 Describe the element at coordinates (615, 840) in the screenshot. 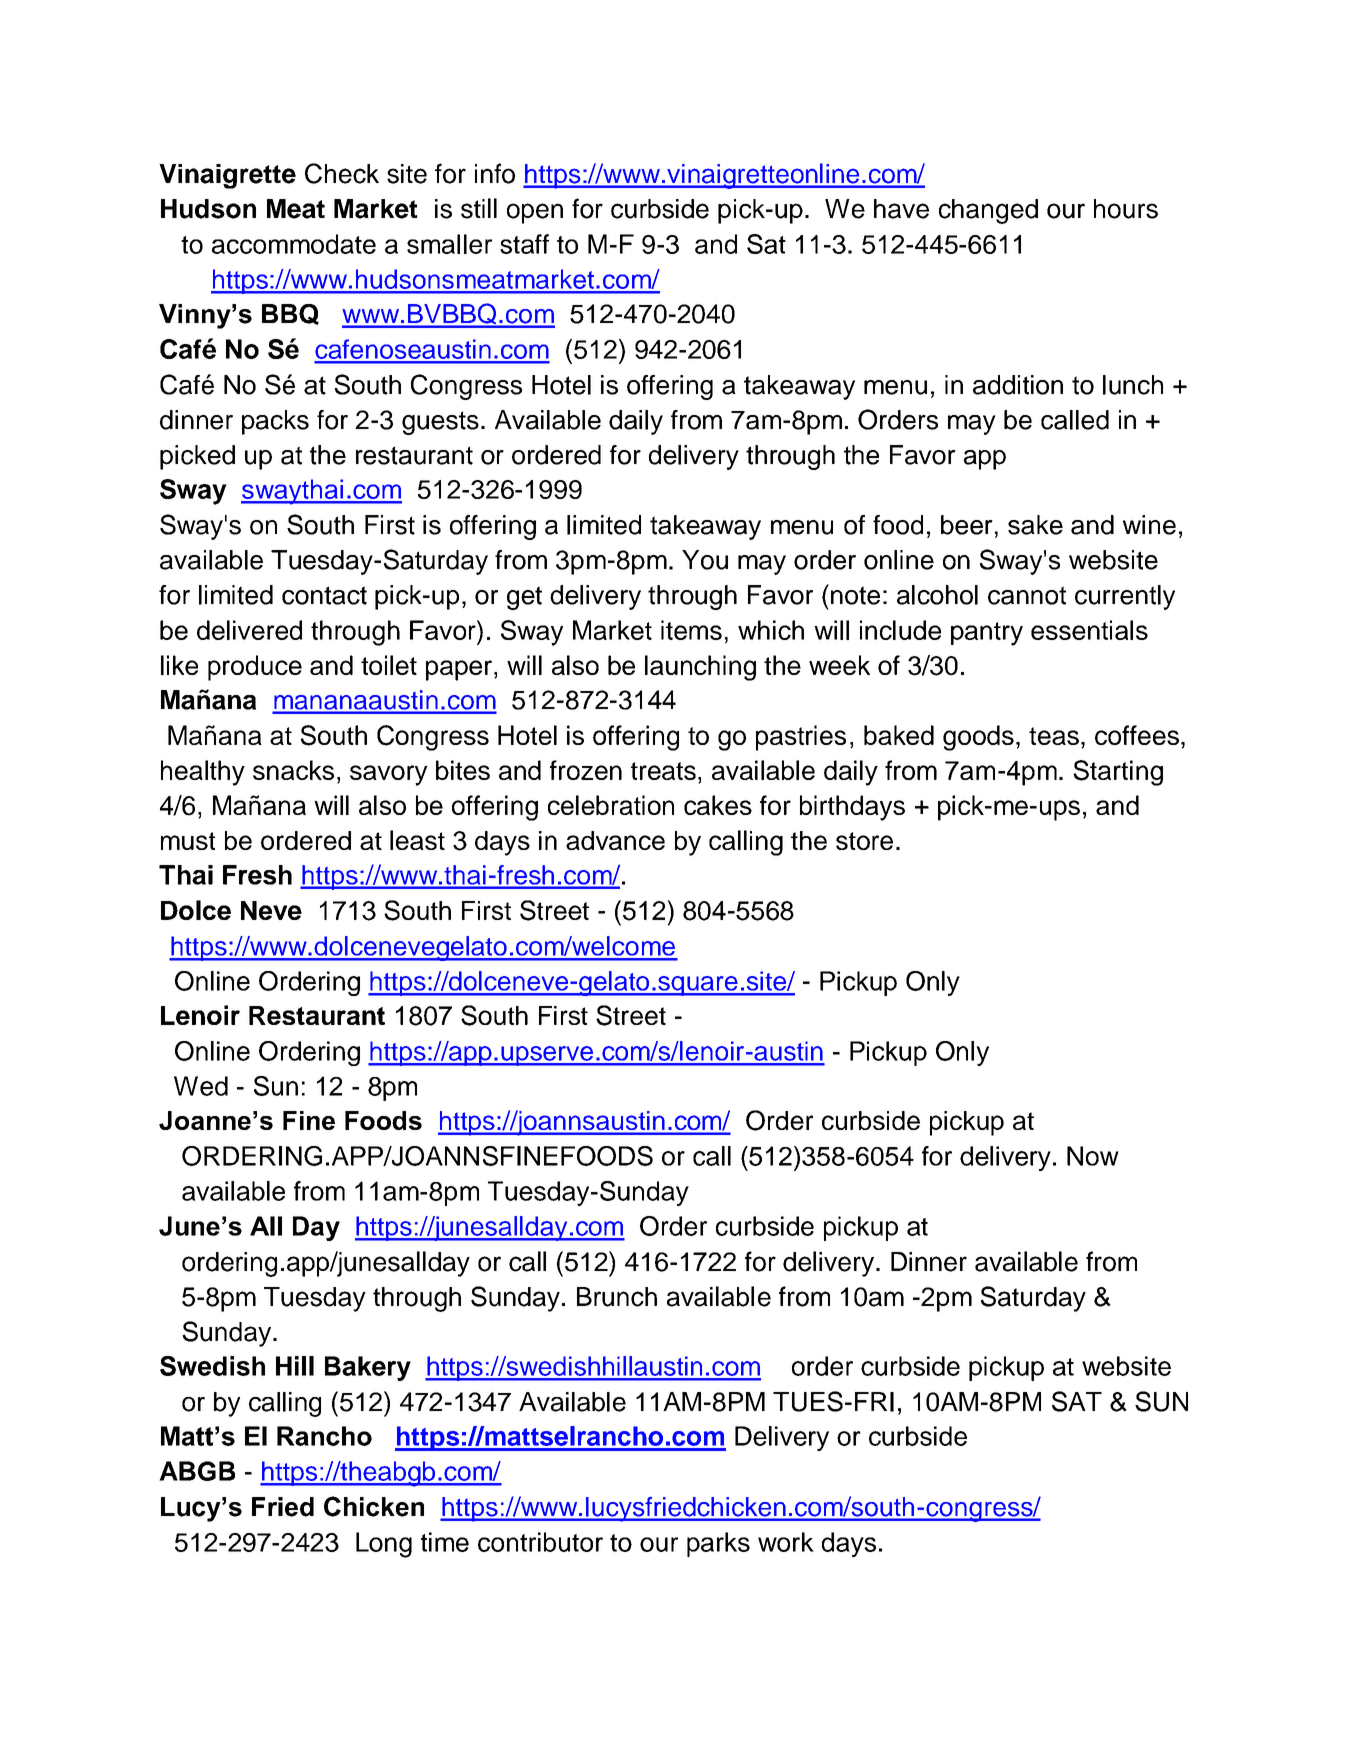

I see `advance` at that location.
